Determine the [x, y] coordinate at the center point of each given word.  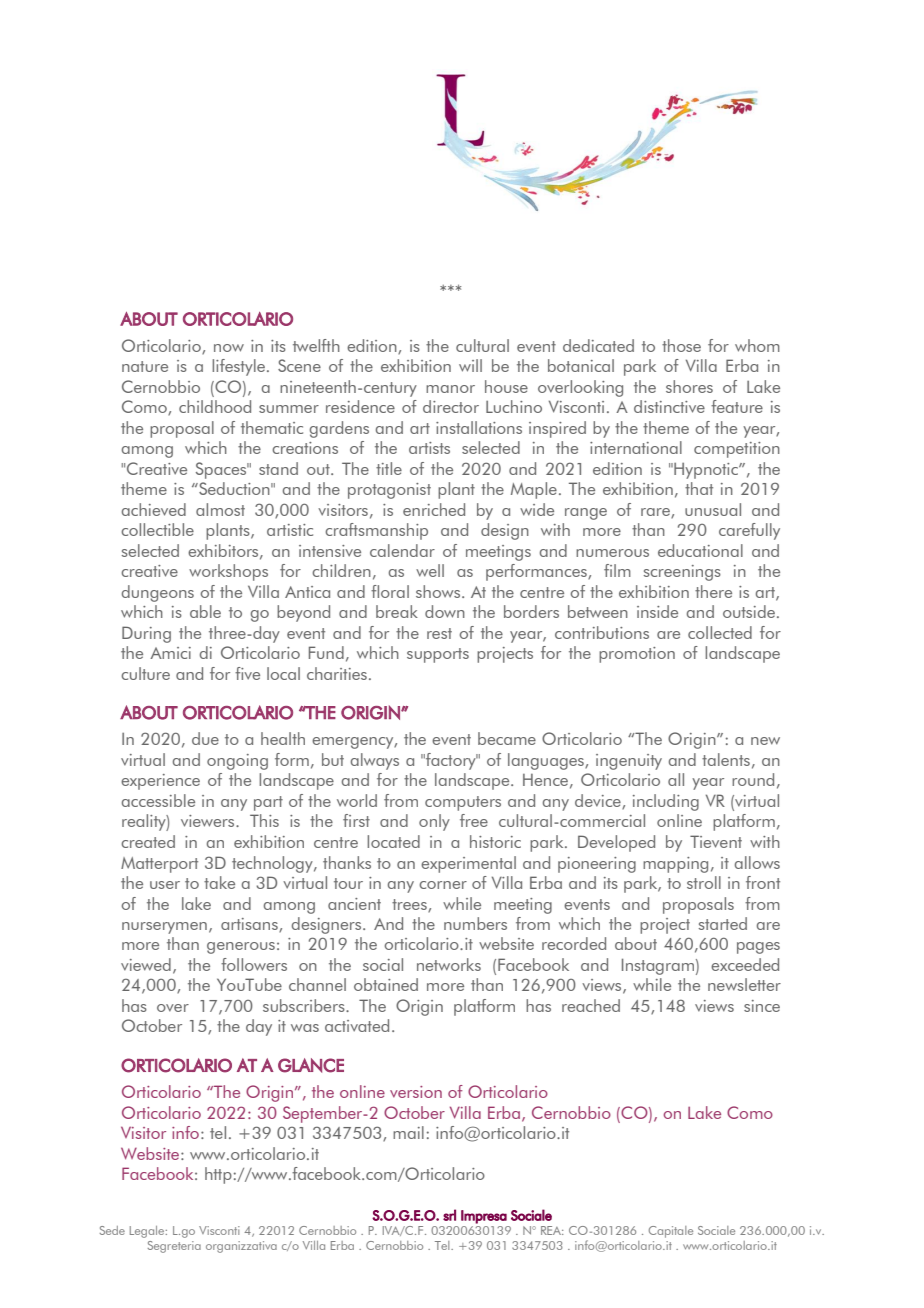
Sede [112, 1230]
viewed [146, 964]
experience [160, 782]
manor [450, 389]
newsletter [744, 984]
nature [145, 366]
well [430, 570]
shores [689, 386]
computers [463, 803]
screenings [682, 573]
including [666, 802]
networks [449, 964]
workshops [228, 572]
